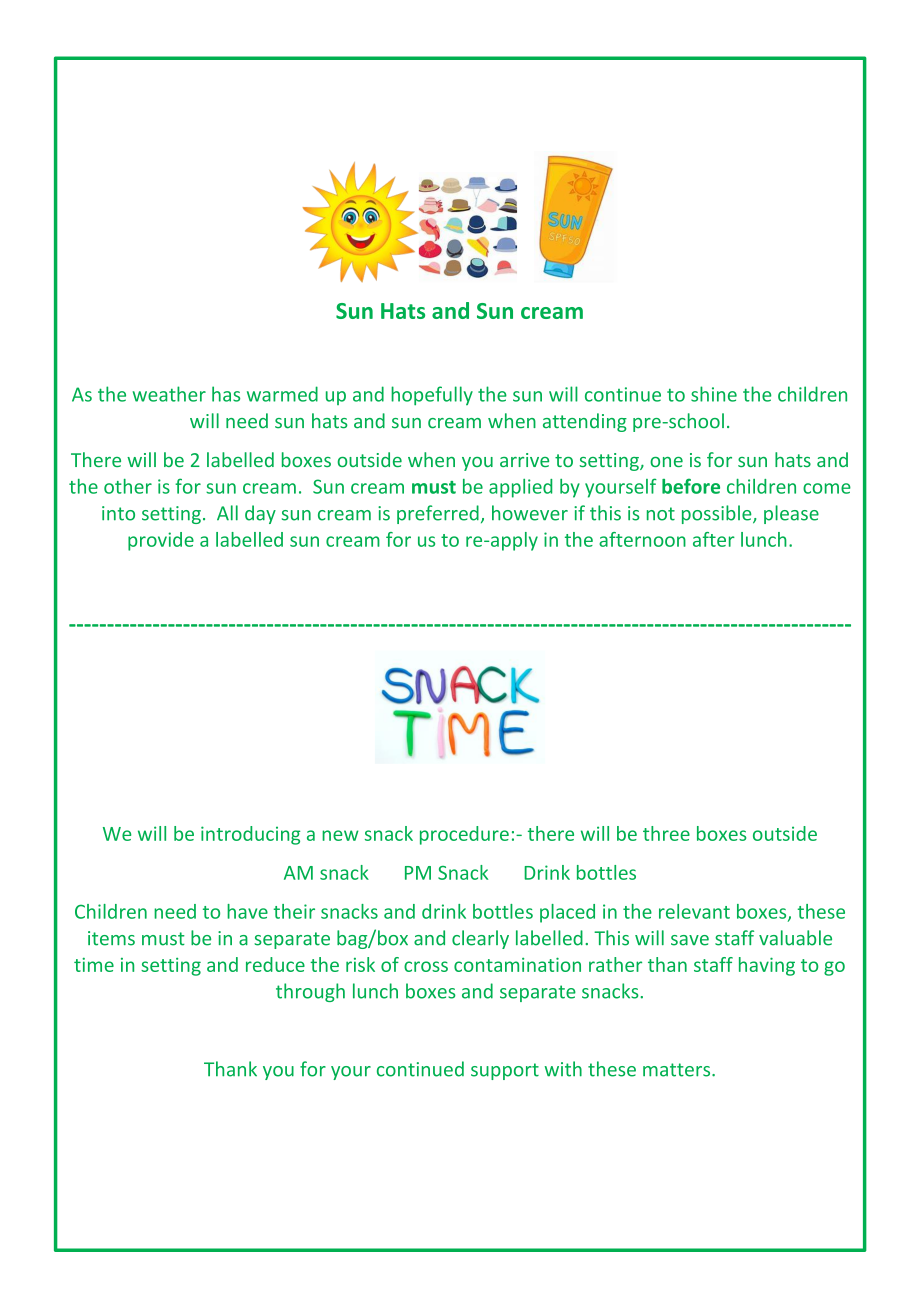 Image resolution: width=924 pixels, height=1308 pixels. Describe the element at coordinates (432, 396) in the document. I see `hopefully` at that location.
